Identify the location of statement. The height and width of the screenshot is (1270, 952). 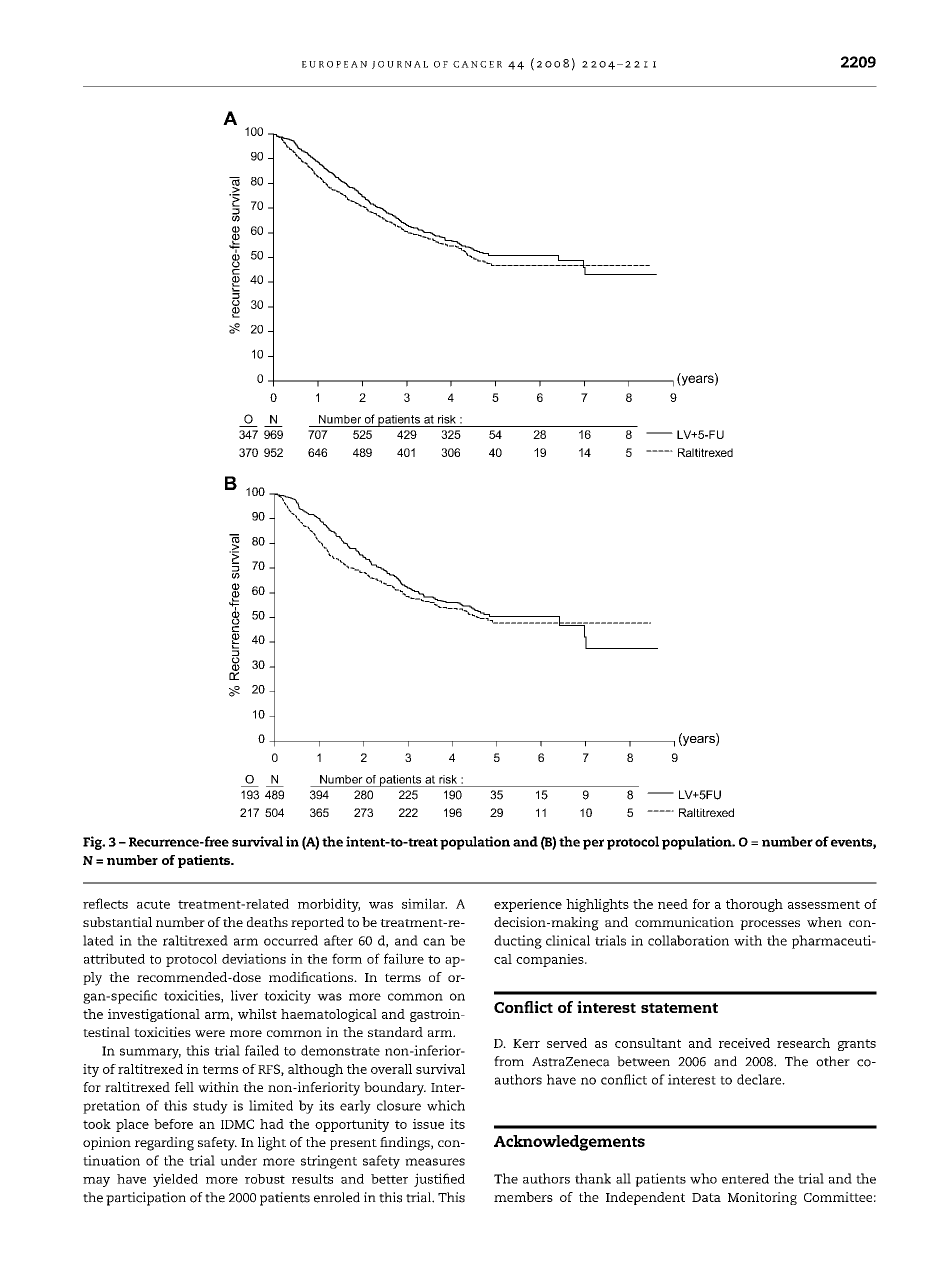
(679, 1008).
